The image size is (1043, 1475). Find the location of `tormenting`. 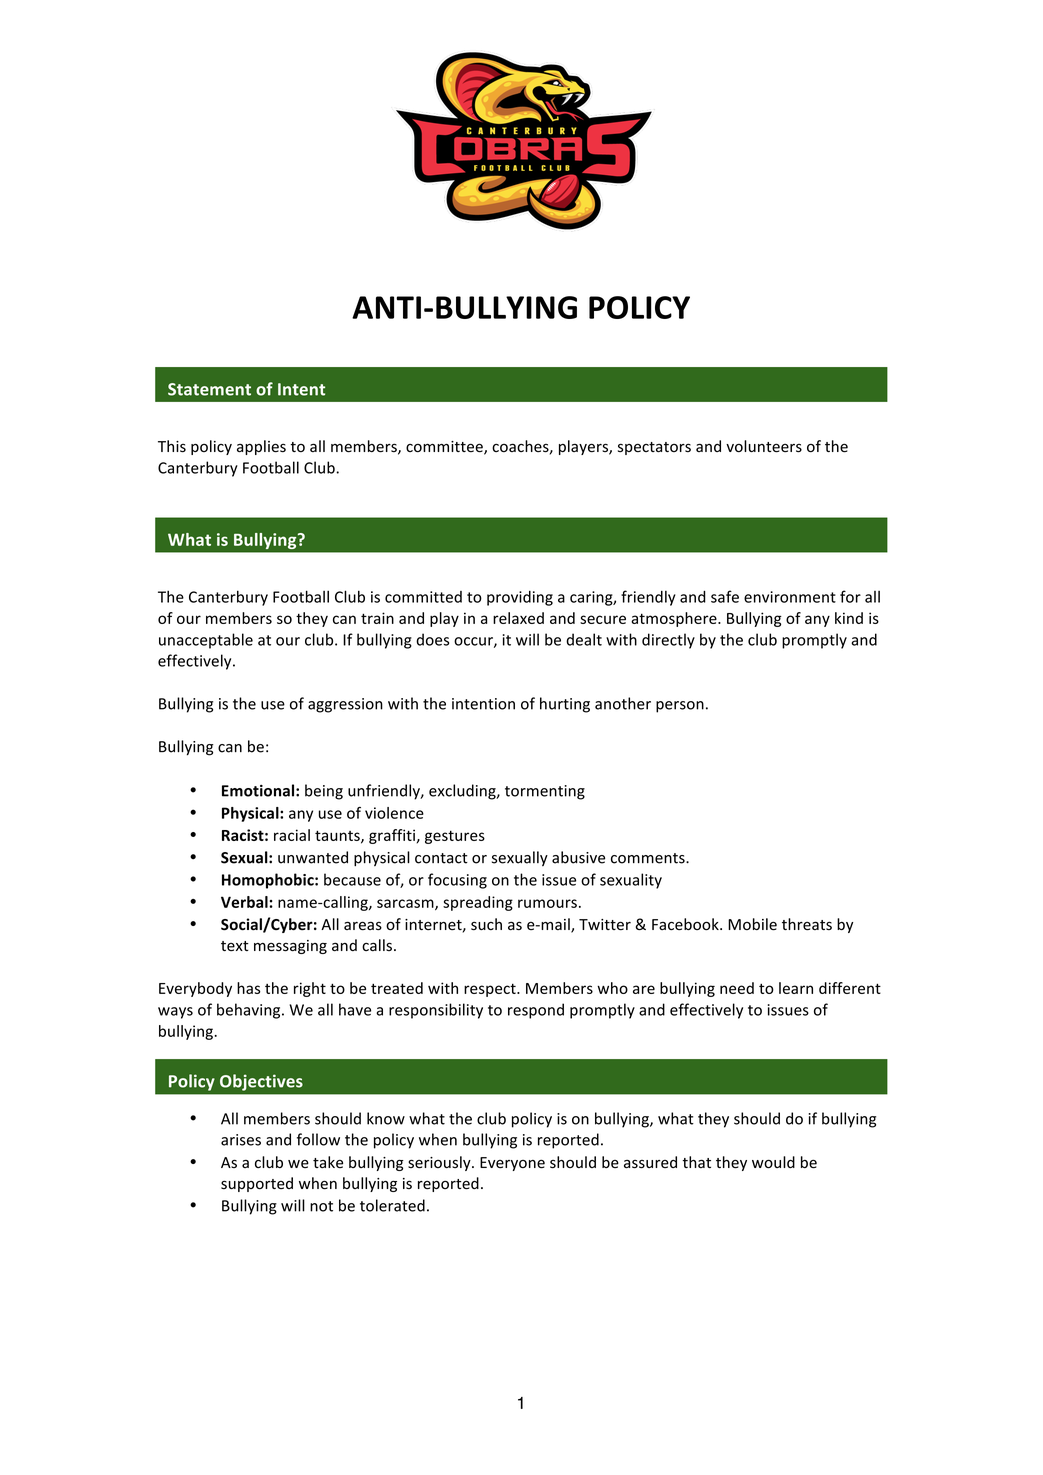

tormenting is located at coordinates (545, 792).
